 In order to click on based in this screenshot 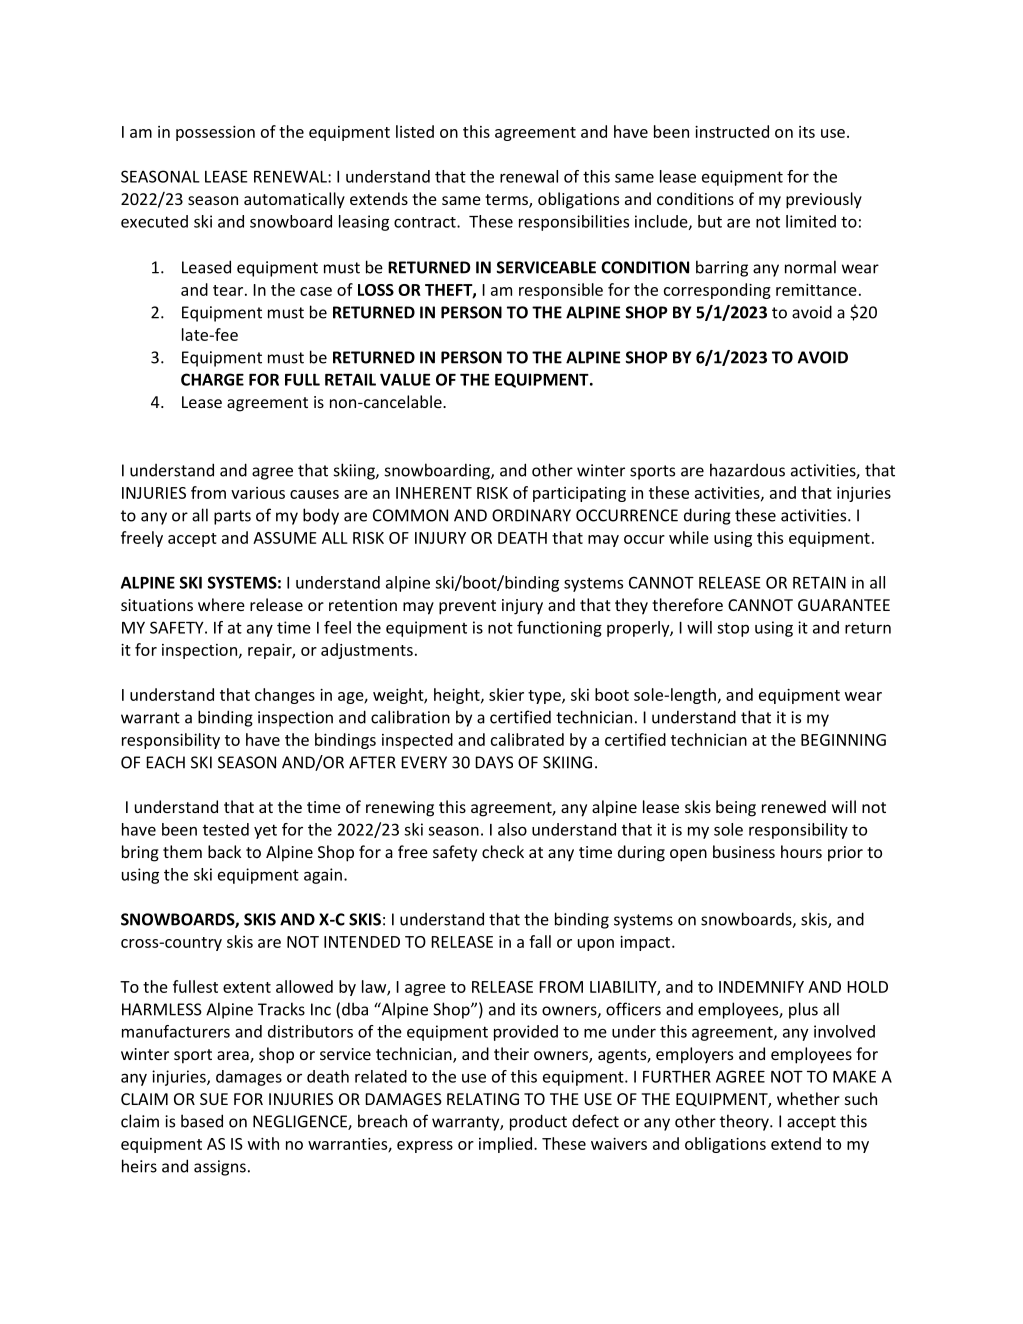, I will do `click(202, 1121)`.
